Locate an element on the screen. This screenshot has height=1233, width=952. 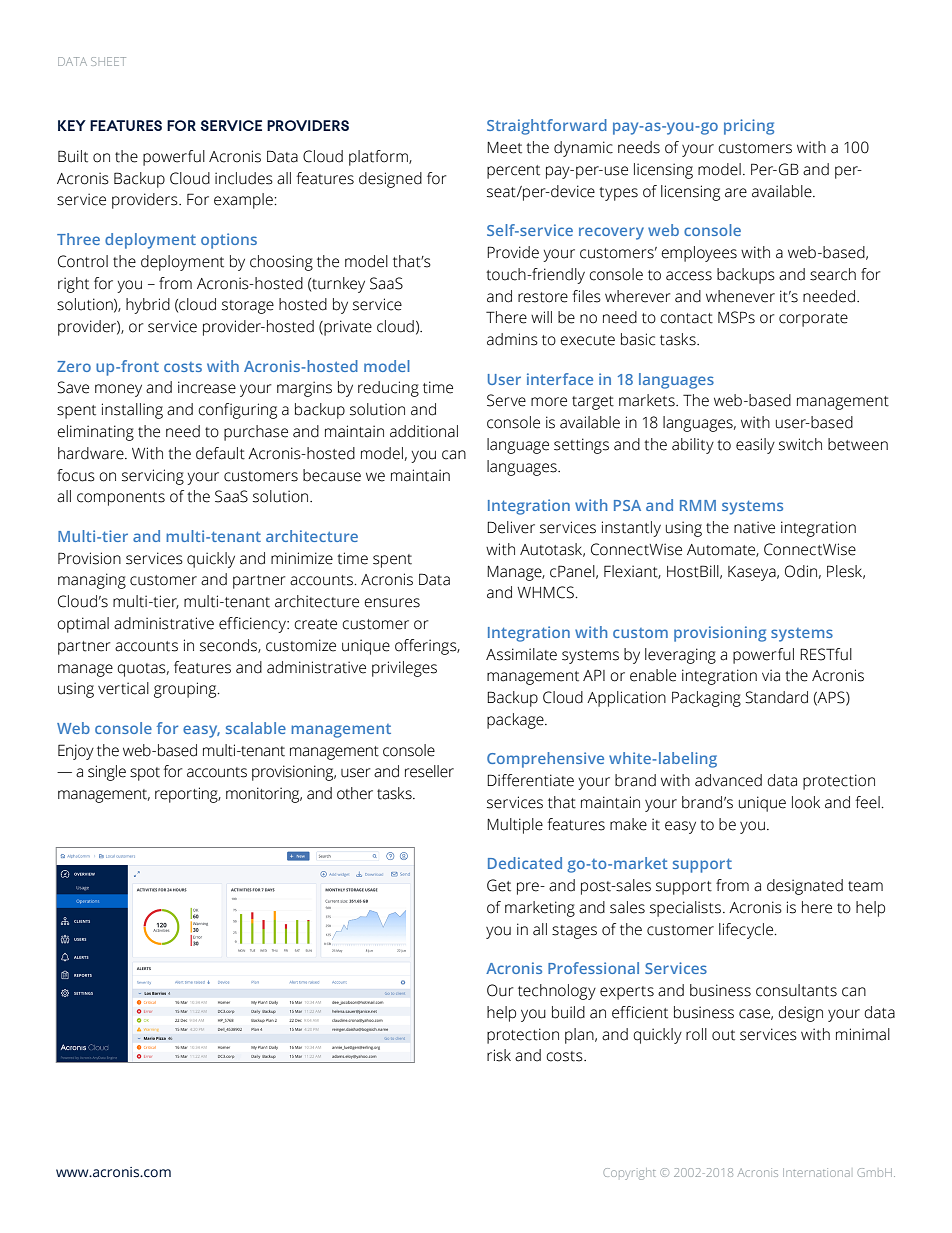
risk is located at coordinates (499, 1055).
